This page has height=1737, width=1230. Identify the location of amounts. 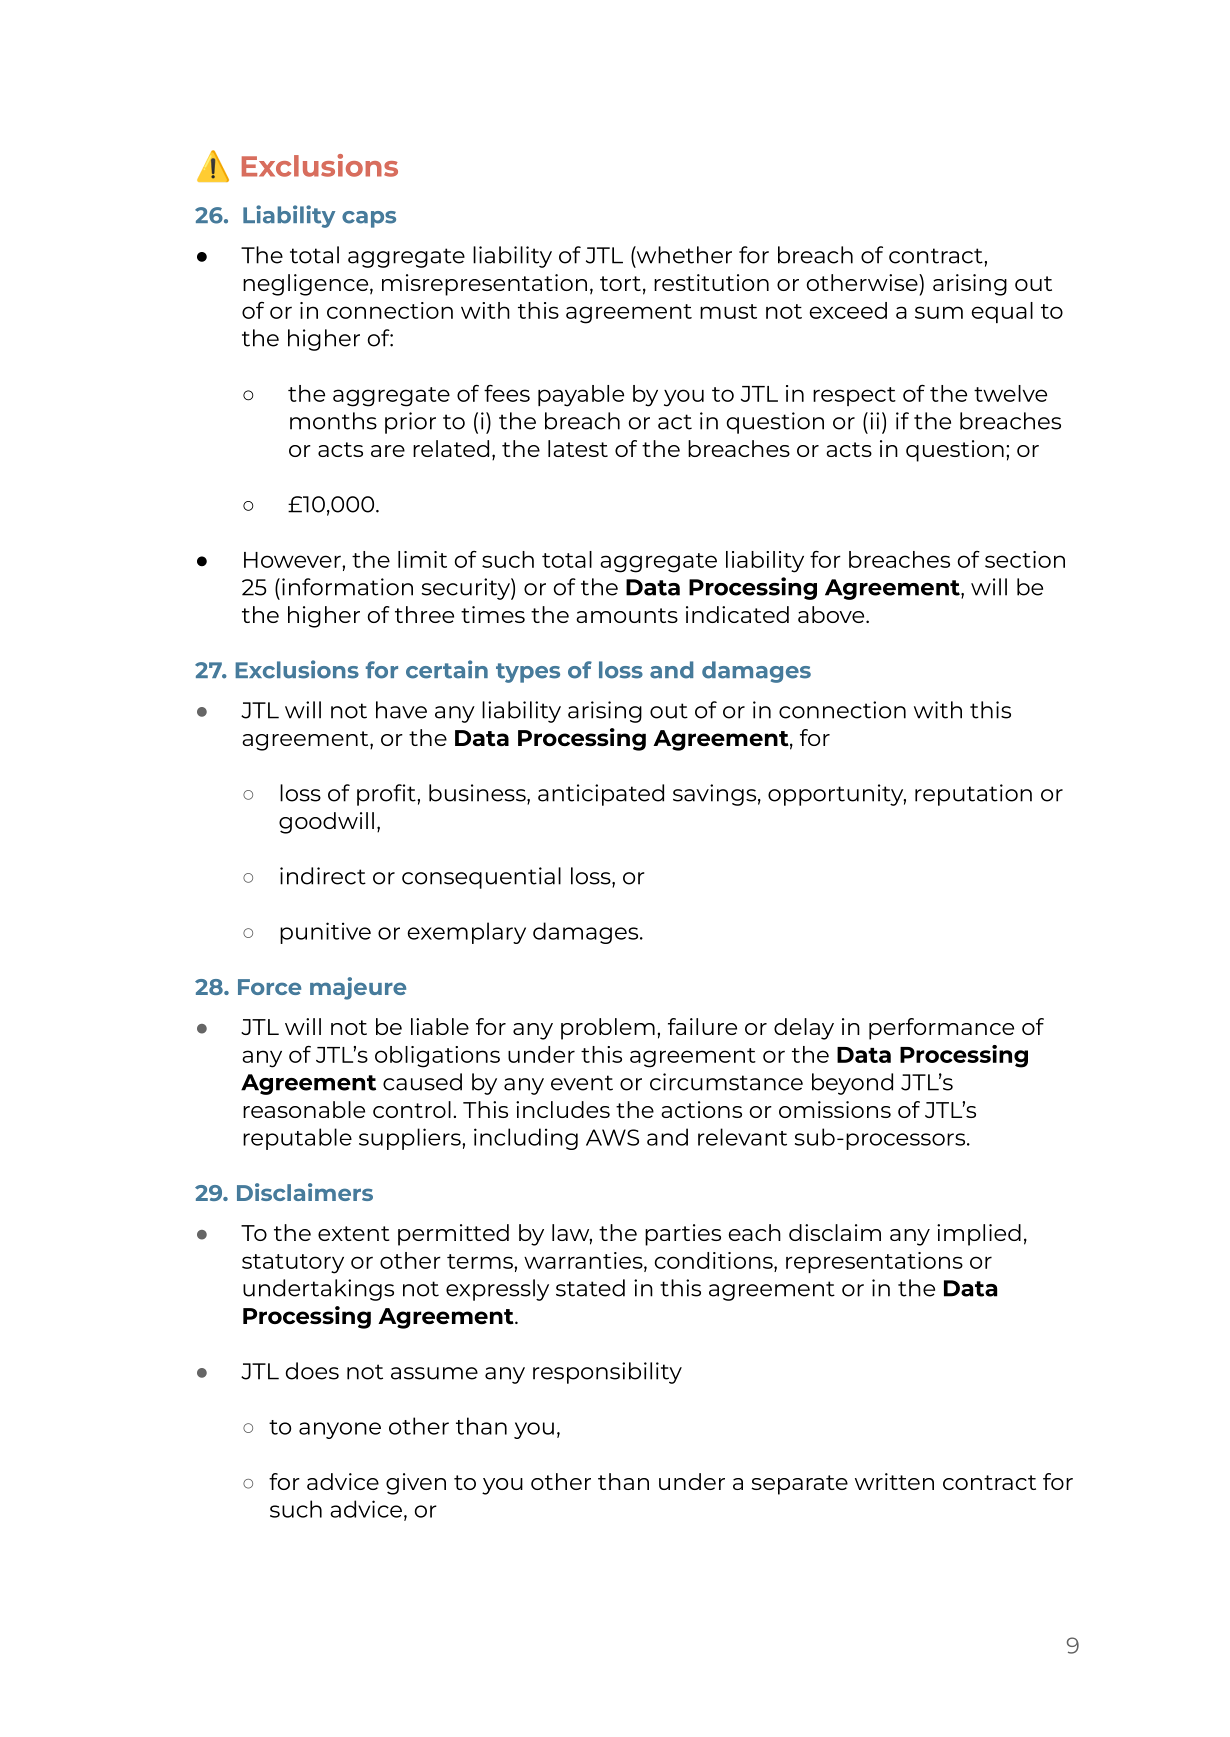
(627, 615).
